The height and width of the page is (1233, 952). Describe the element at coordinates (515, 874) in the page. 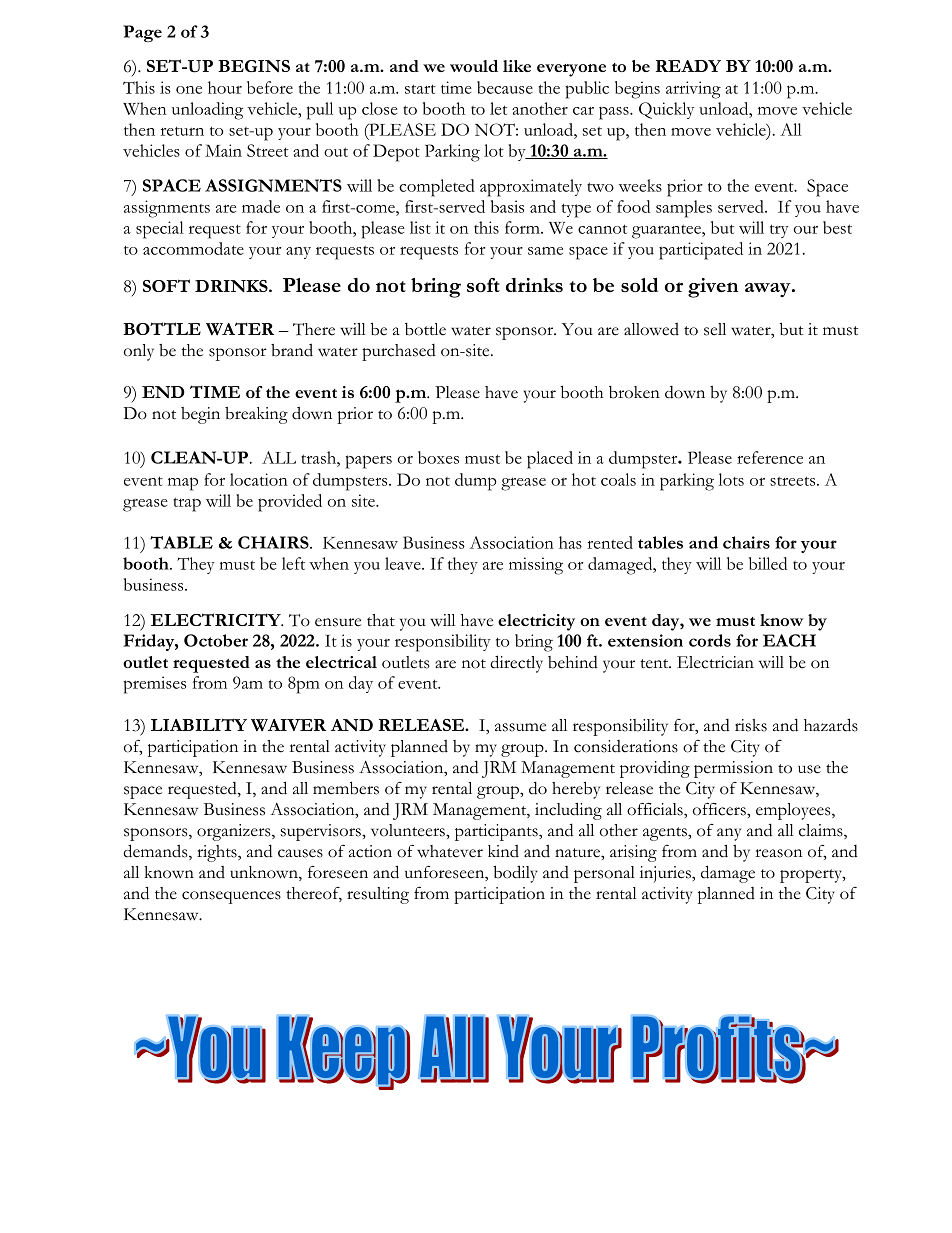

I see `bodily` at that location.
